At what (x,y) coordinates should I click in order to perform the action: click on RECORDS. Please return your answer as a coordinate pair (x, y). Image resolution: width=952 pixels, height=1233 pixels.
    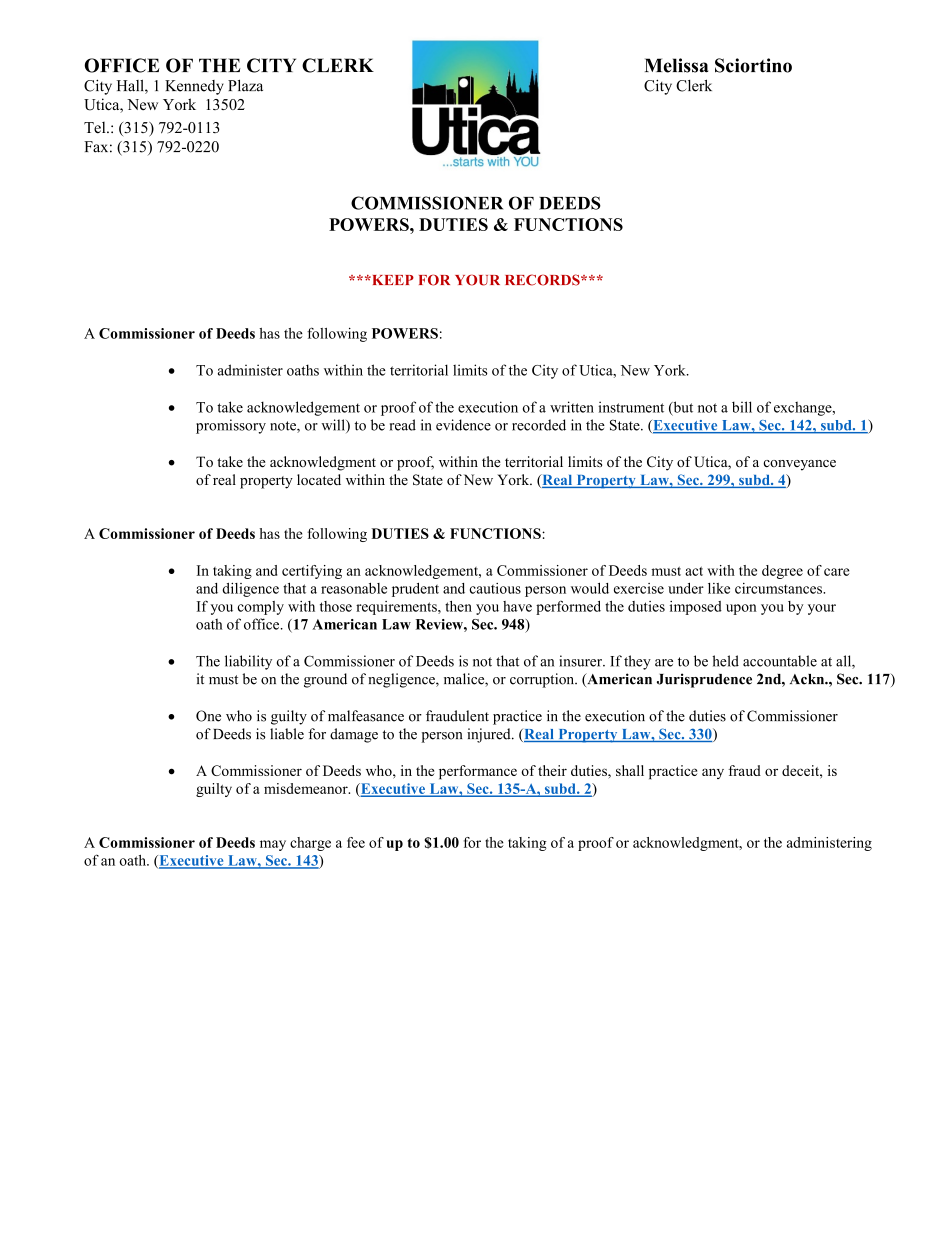
    Looking at the image, I should click on (543, 280).
